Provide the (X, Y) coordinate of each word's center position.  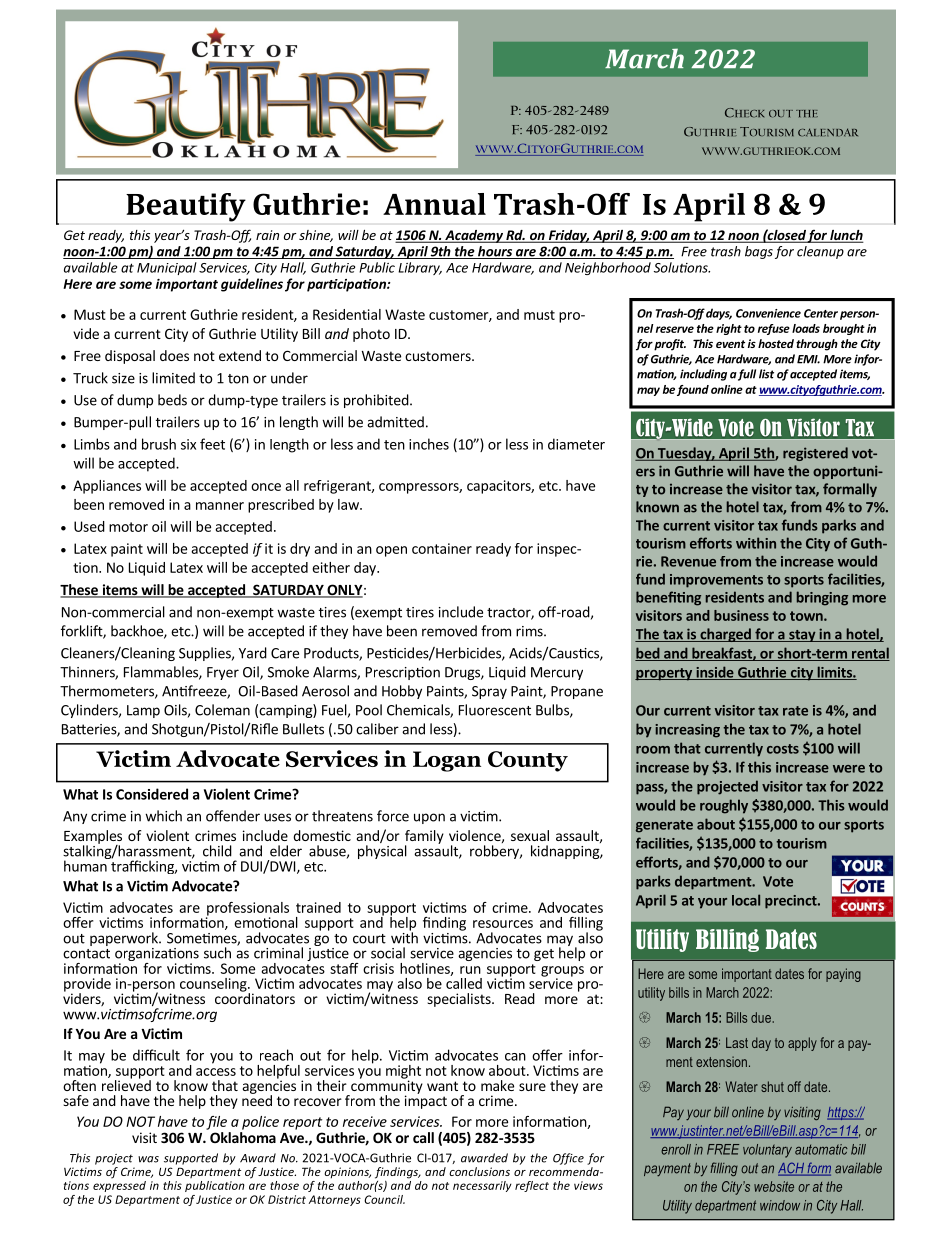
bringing (822, 598)
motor (128, 527)
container (442, 548)
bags (759, 252)
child (217, 851)
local (746, 900)
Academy (474, 236)
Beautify (186, 207)
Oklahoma (243, 1137)
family (424, 838)
